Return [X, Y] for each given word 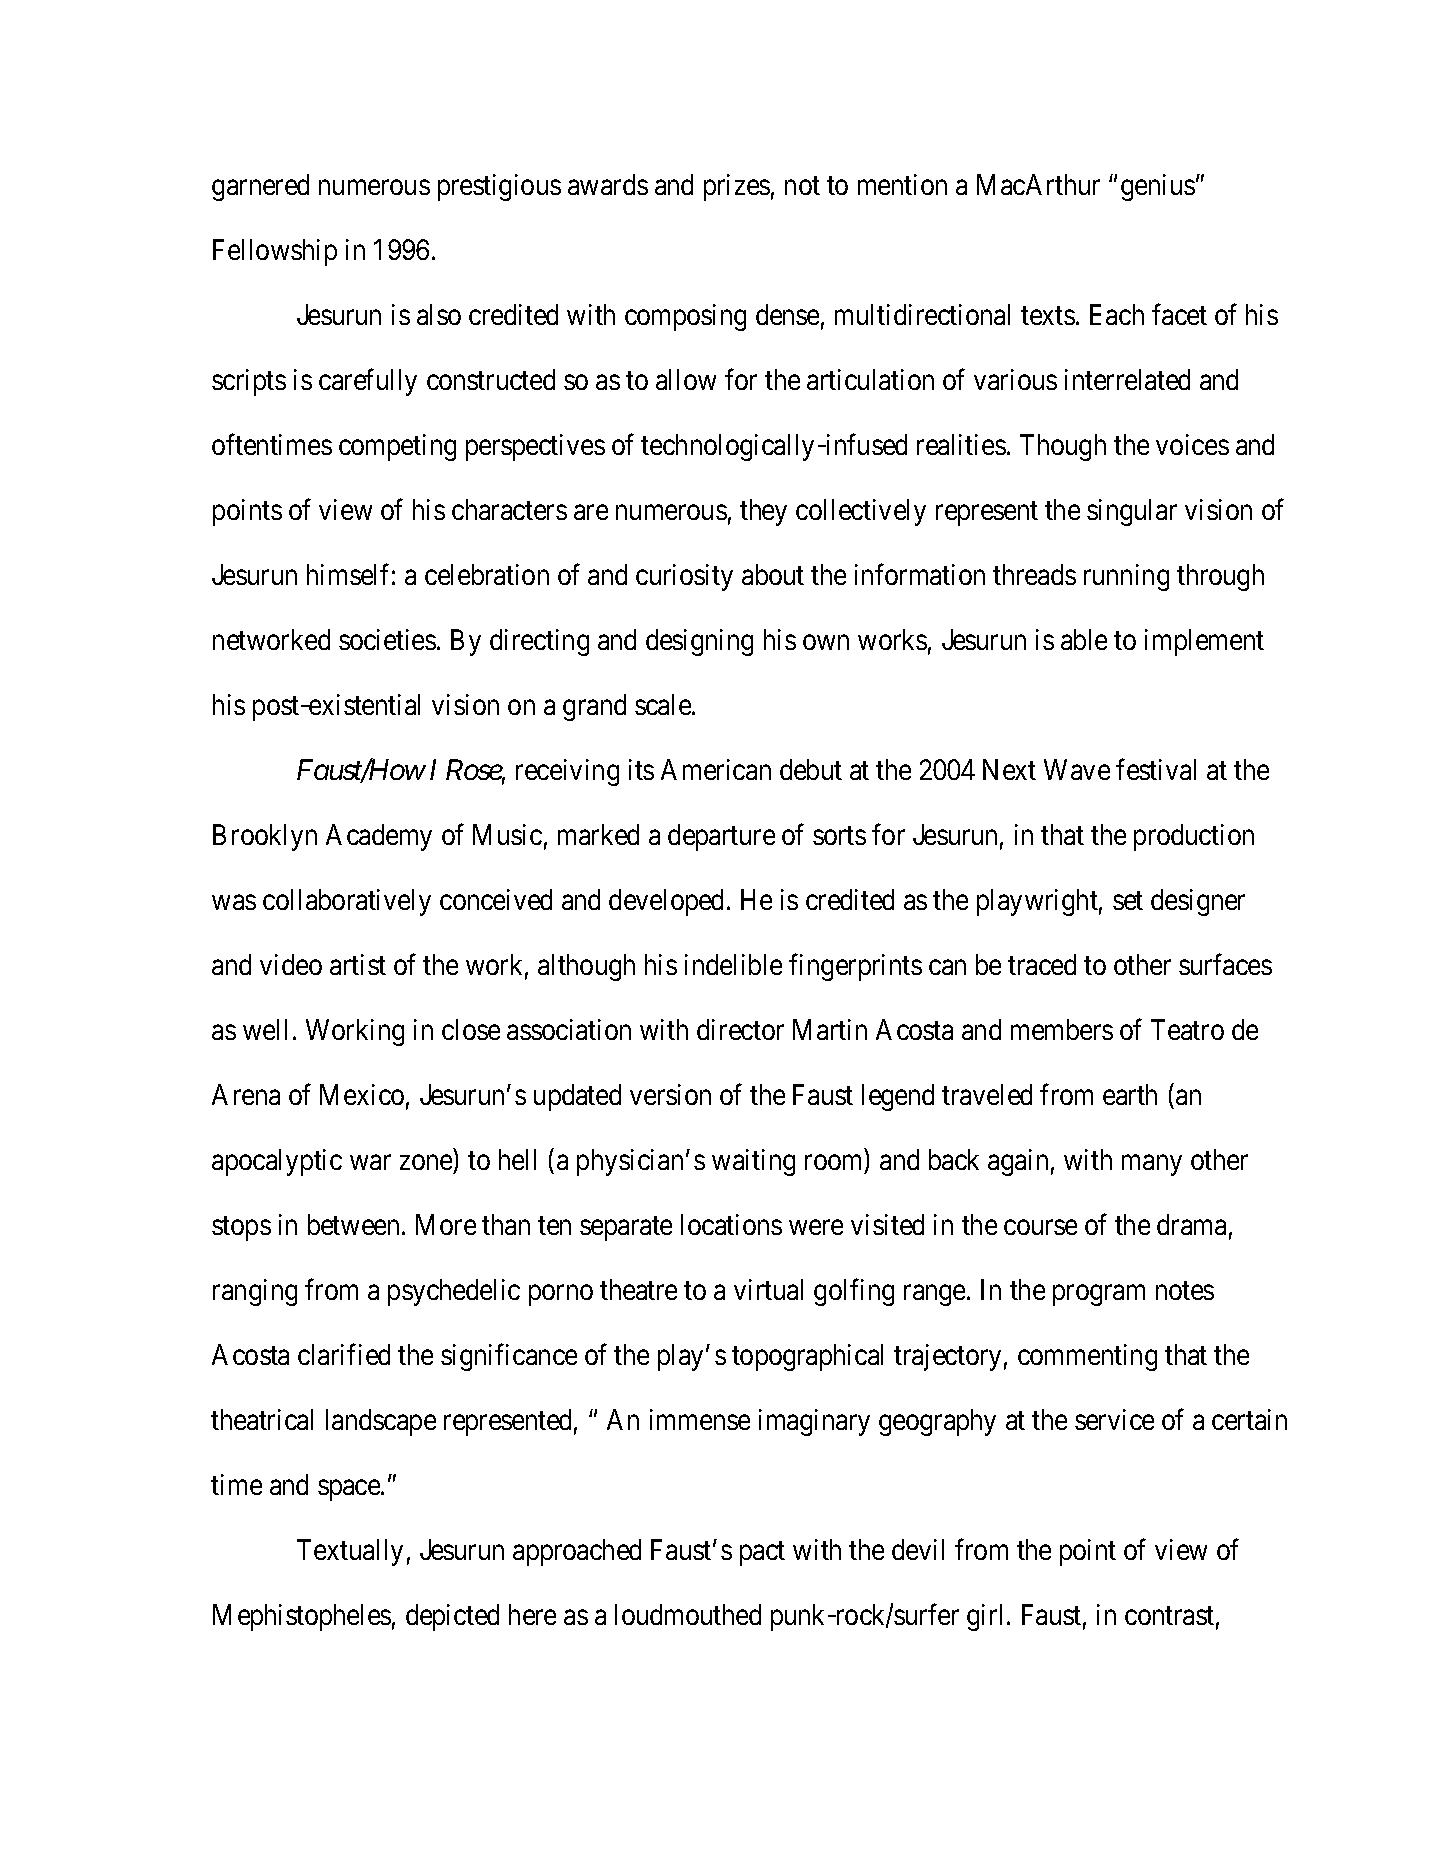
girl [987, 1617]
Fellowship [275, 252]
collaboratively [347, 902]
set [1128, 901]
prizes [737, 187]
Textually [350, 1552]
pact [762, 1553]
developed [666, 902]
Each [1117, 314]
